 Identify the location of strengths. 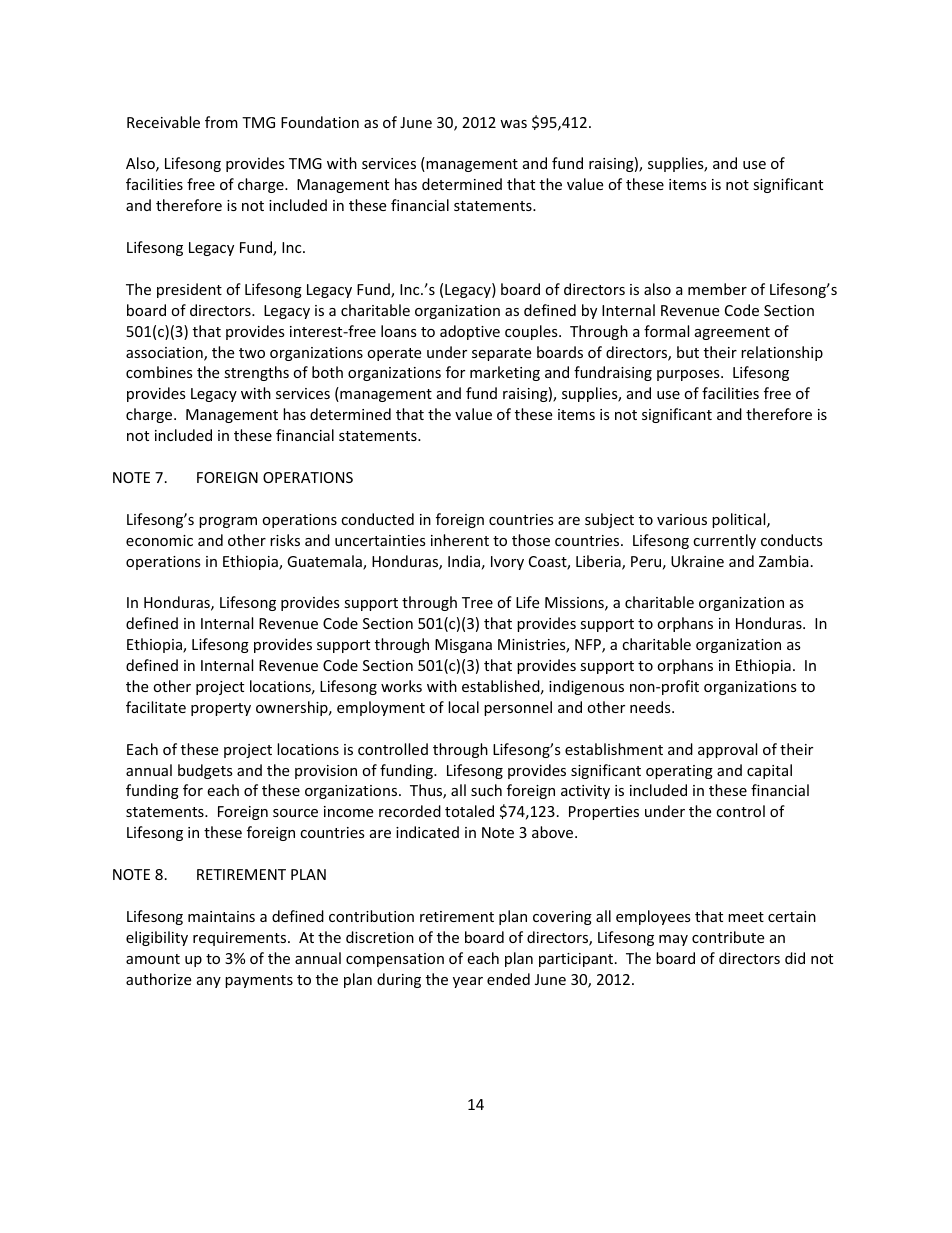
(256, 373).
